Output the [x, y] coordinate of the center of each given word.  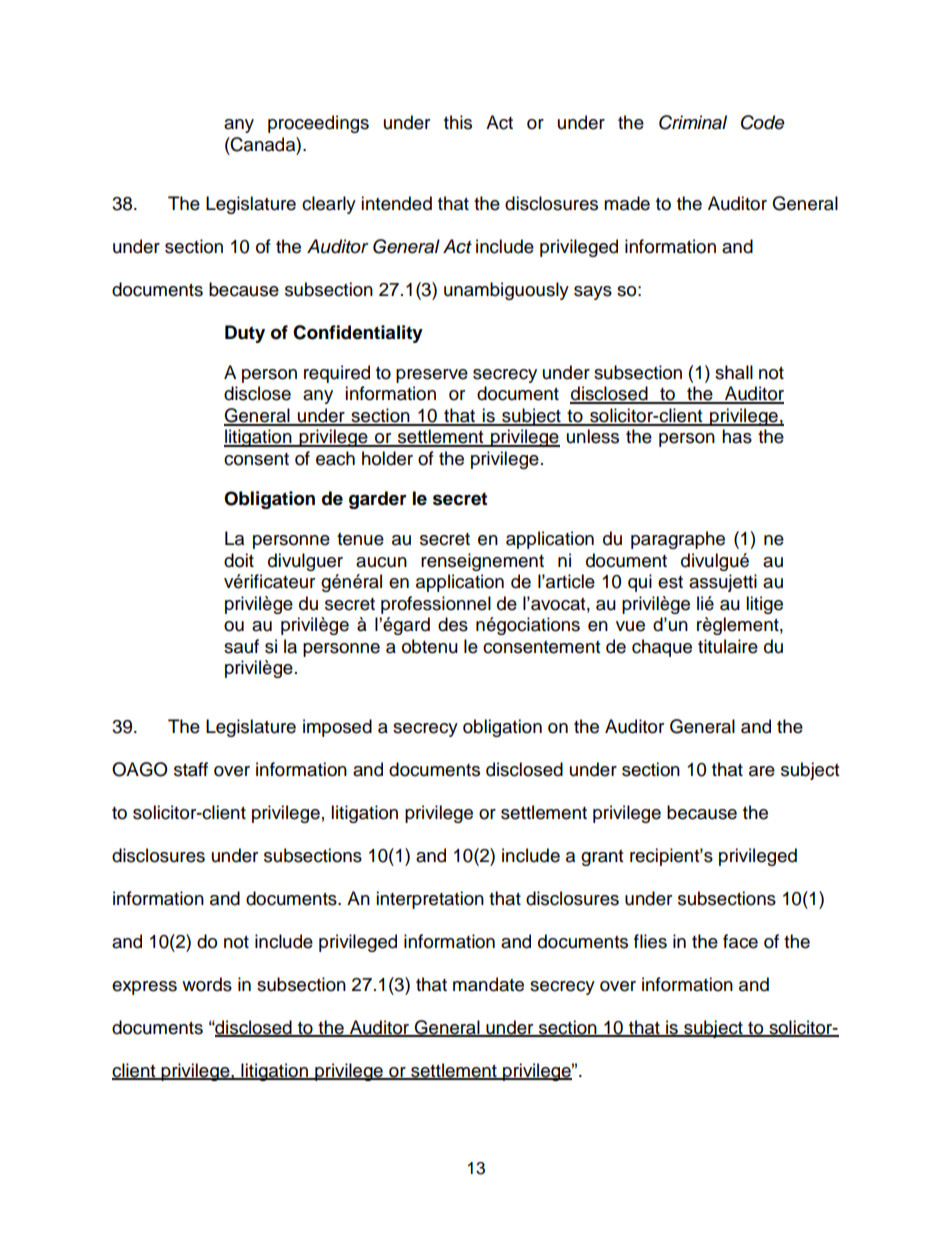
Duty [245, 334]
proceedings [318, 124]
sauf [241, 646]
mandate [488, 984]
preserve [432, 376]
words [207, 984]
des [453, 624]
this [458, 122]
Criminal [693, 122]
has [737, 436]
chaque [662, 648]
